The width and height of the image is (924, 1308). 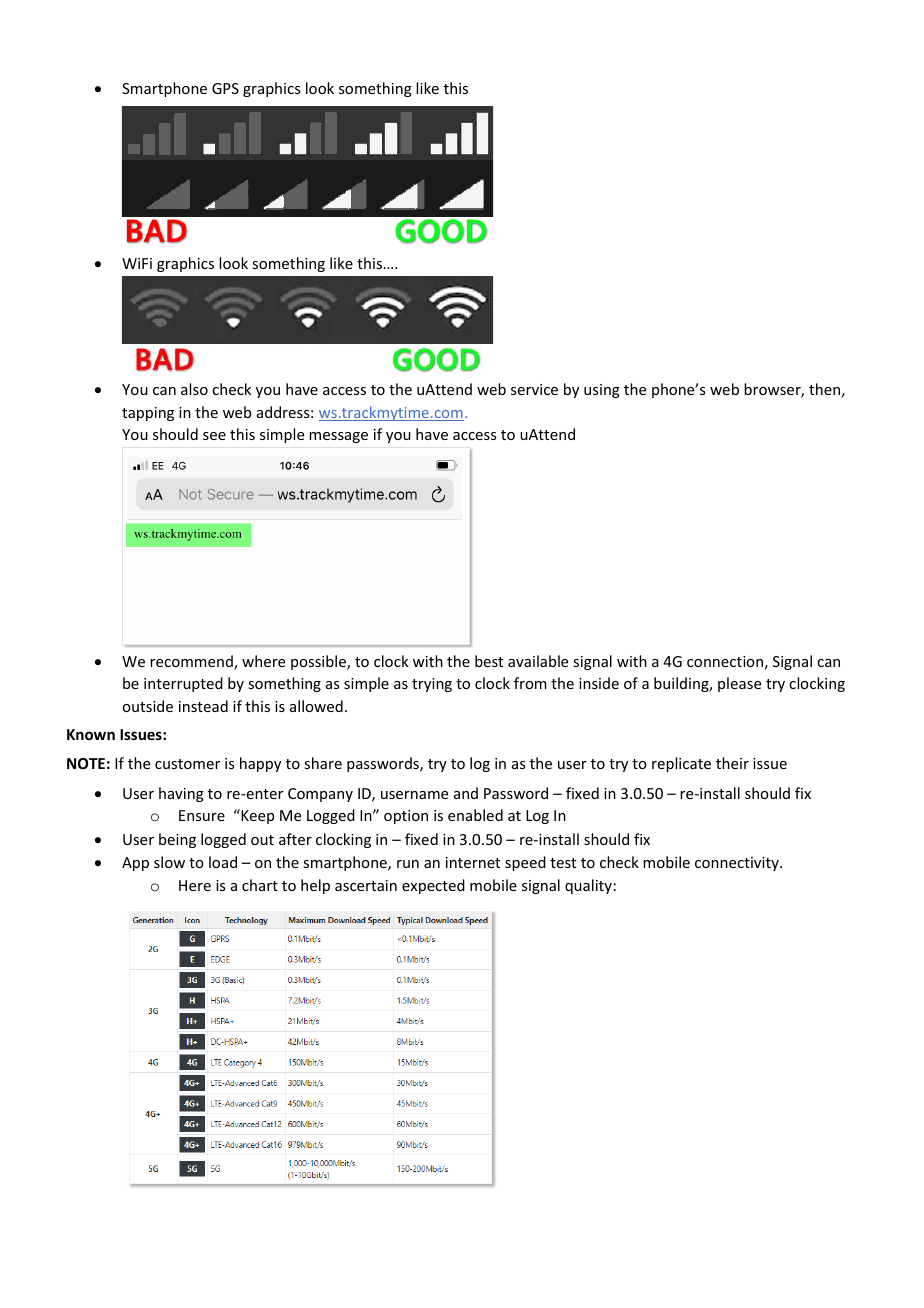 What do you see at coordinates (225, 88) in the image?
I see `GPS` at bounding box center [225, 88].
